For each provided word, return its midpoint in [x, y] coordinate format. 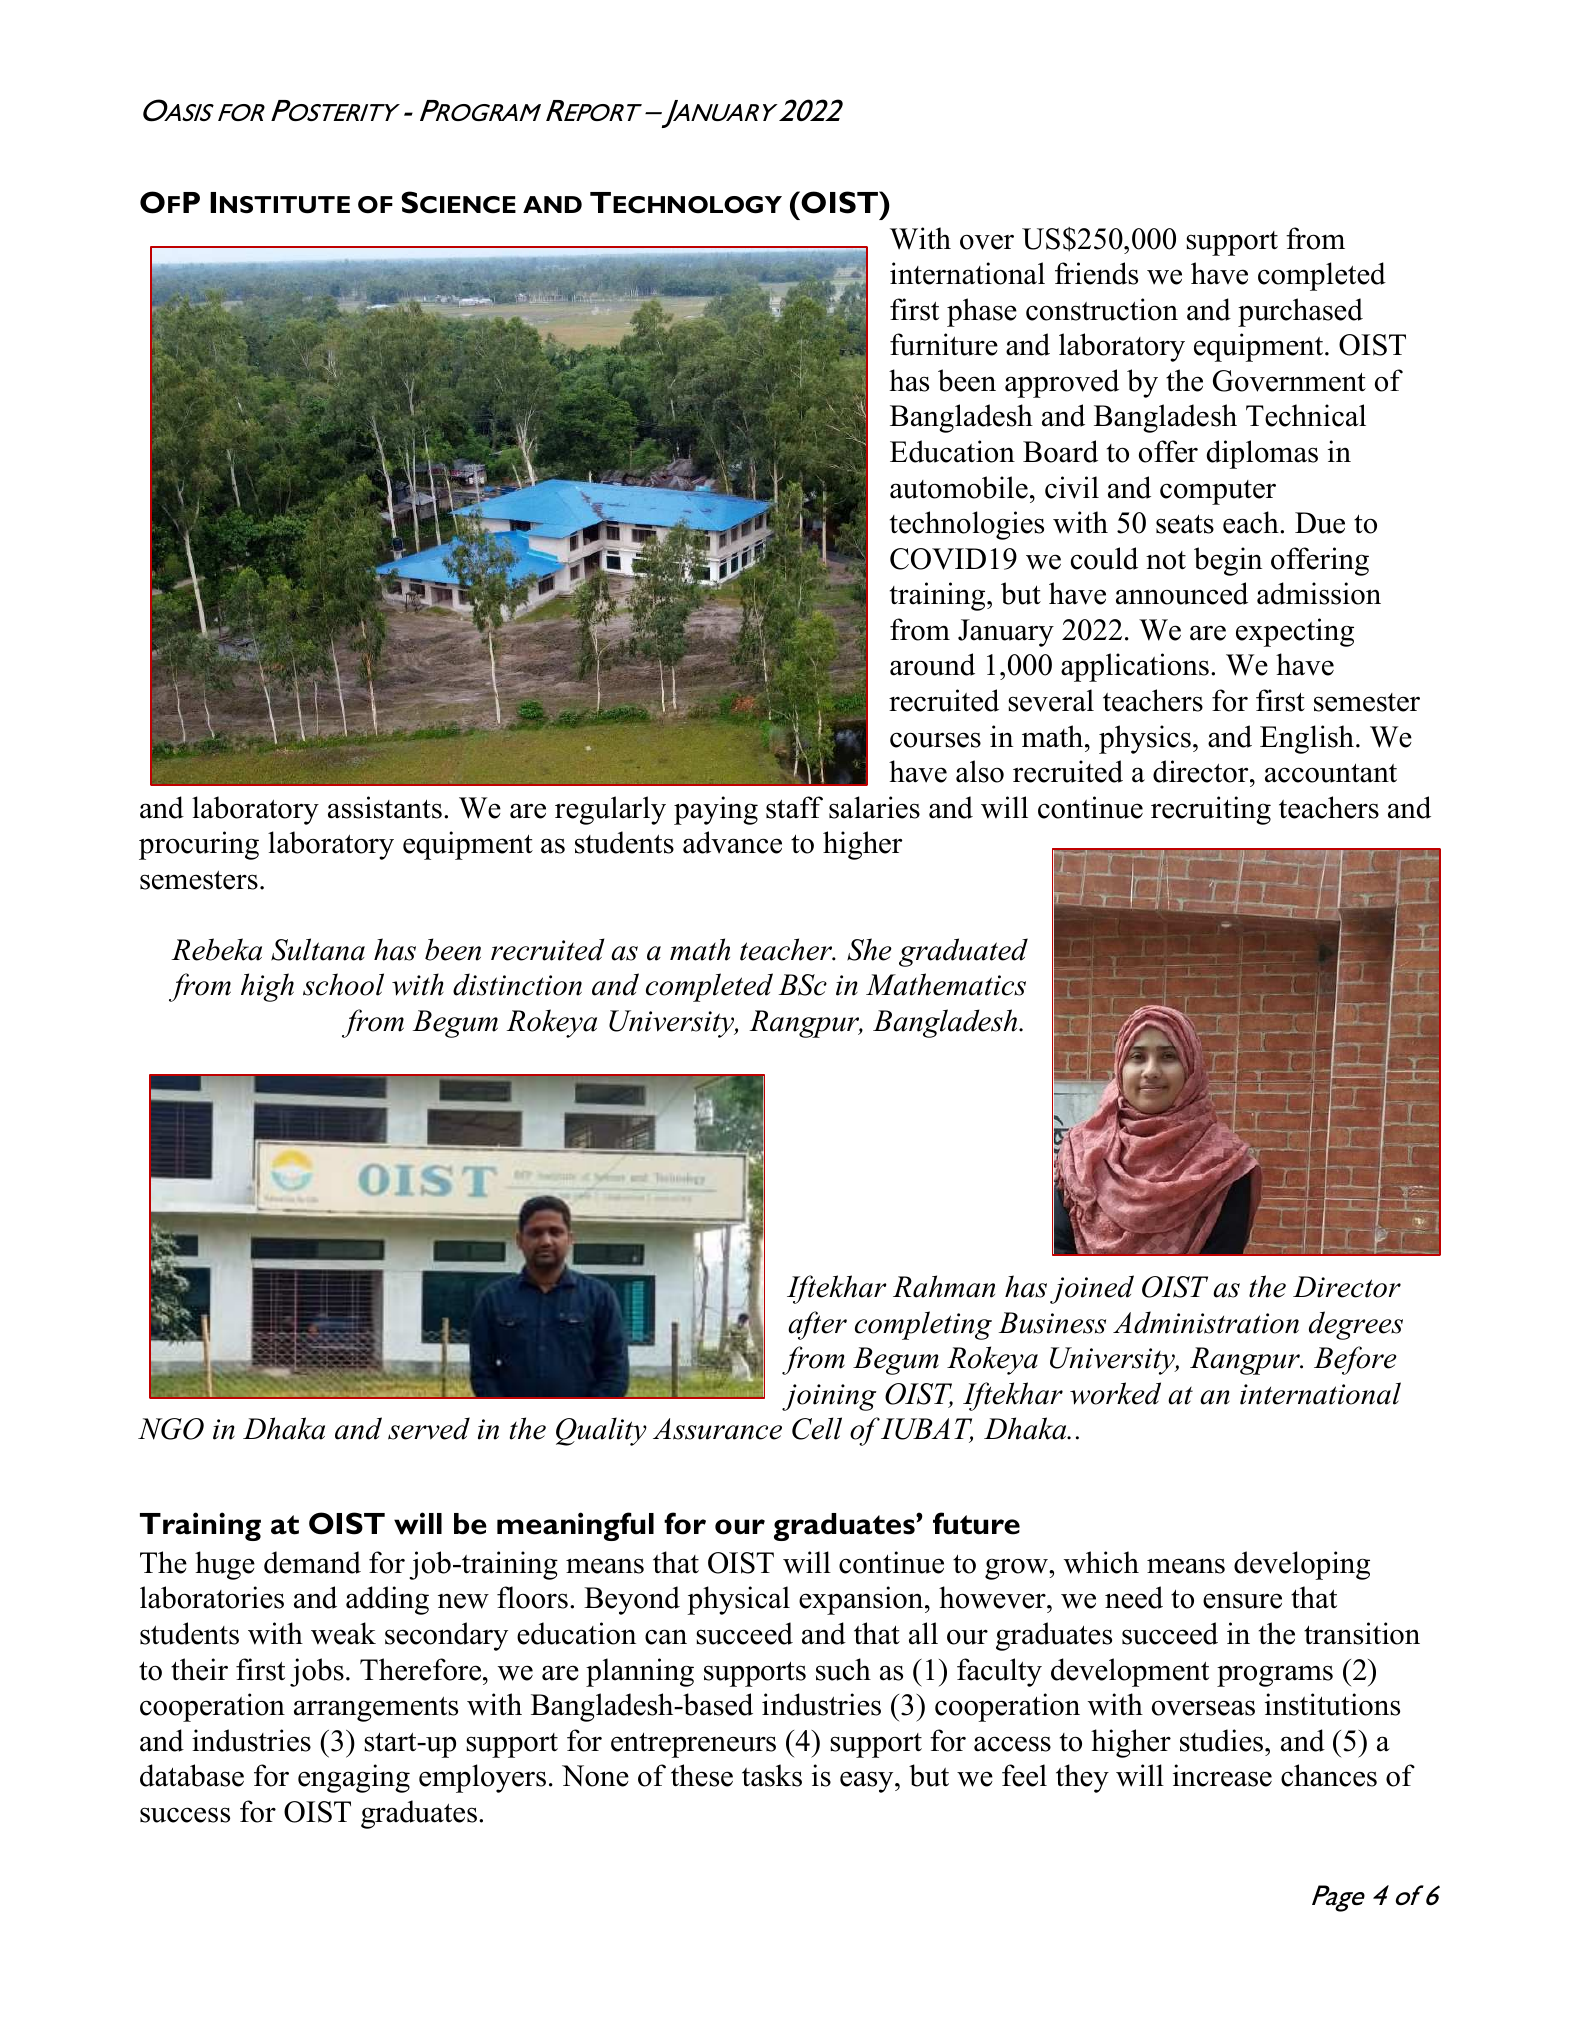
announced [1182, 593]
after [817, 1325]
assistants [385, 807]
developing [1302, 1565]
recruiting [1211, 810]
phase [982, 312]
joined [1092, 1289]
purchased [1300, 312]
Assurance [717, 1429]
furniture [944, 344]
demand [312, 1562]
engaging [354, 1778]
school [343, 984]
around [932, 664]
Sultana [318, 949]
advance [732, 842]
